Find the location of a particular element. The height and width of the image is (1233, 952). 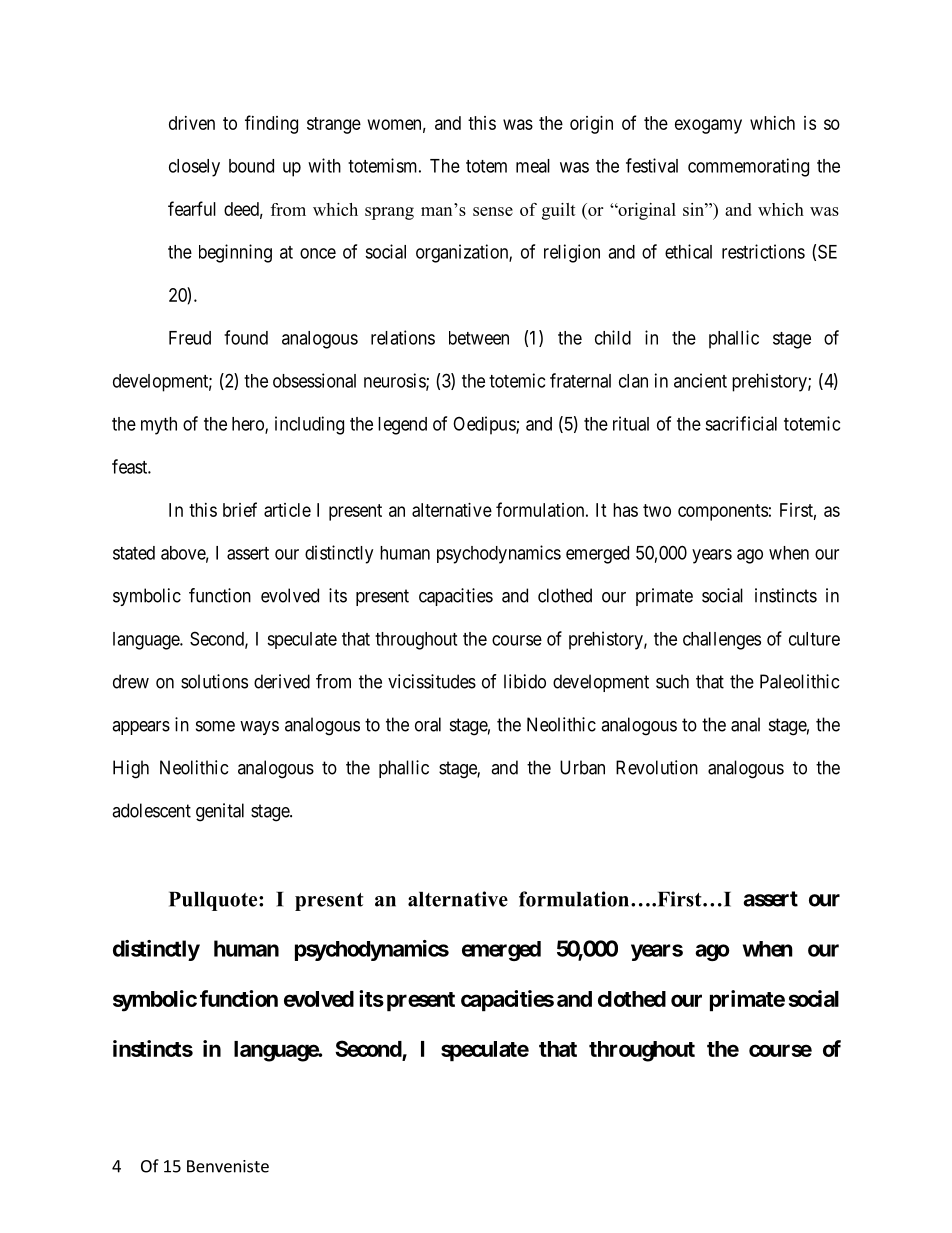

solutions is located at coordinates (214, 681).
